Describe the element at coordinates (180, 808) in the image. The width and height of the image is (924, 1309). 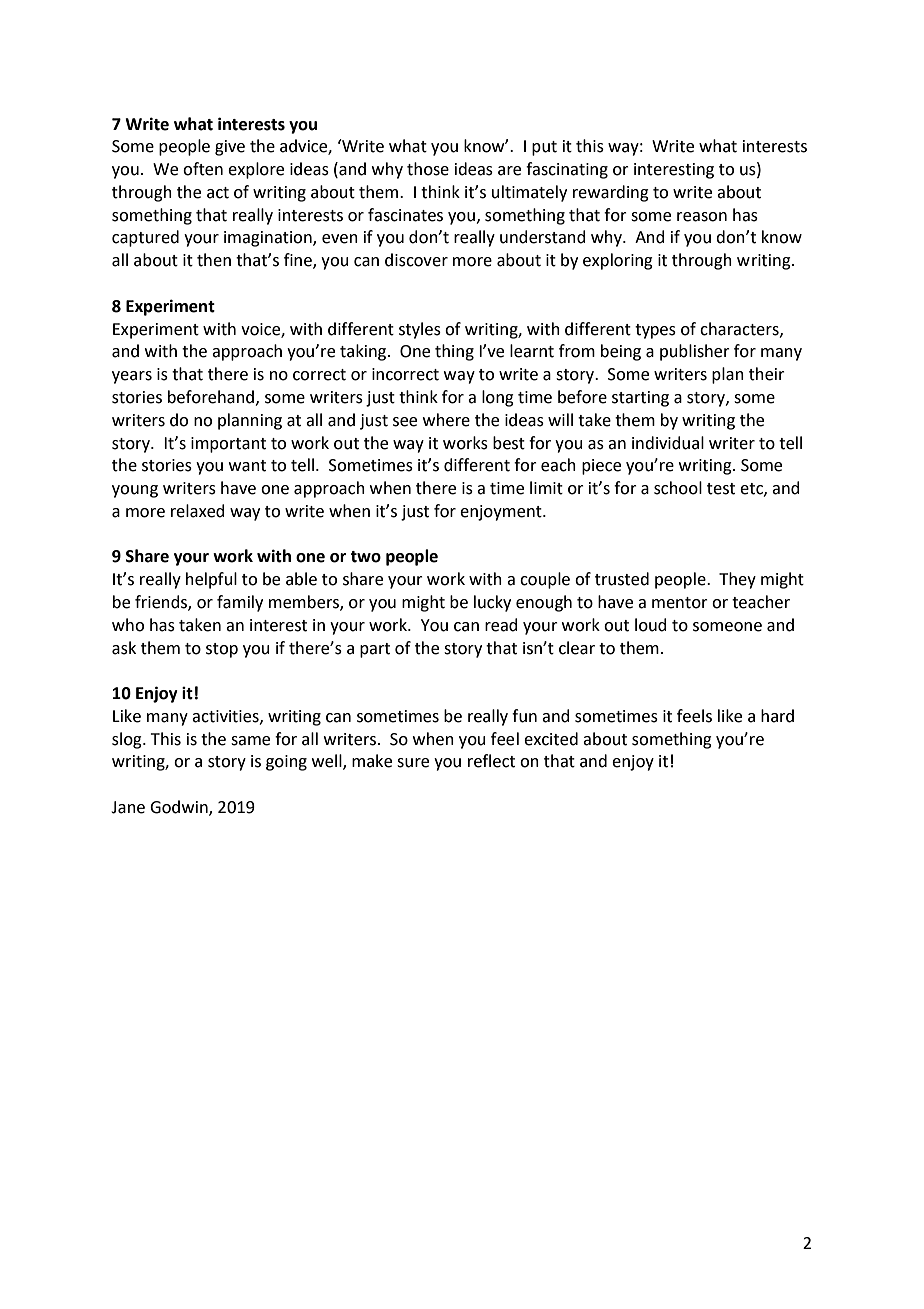
I see `Godwin` at that location.
